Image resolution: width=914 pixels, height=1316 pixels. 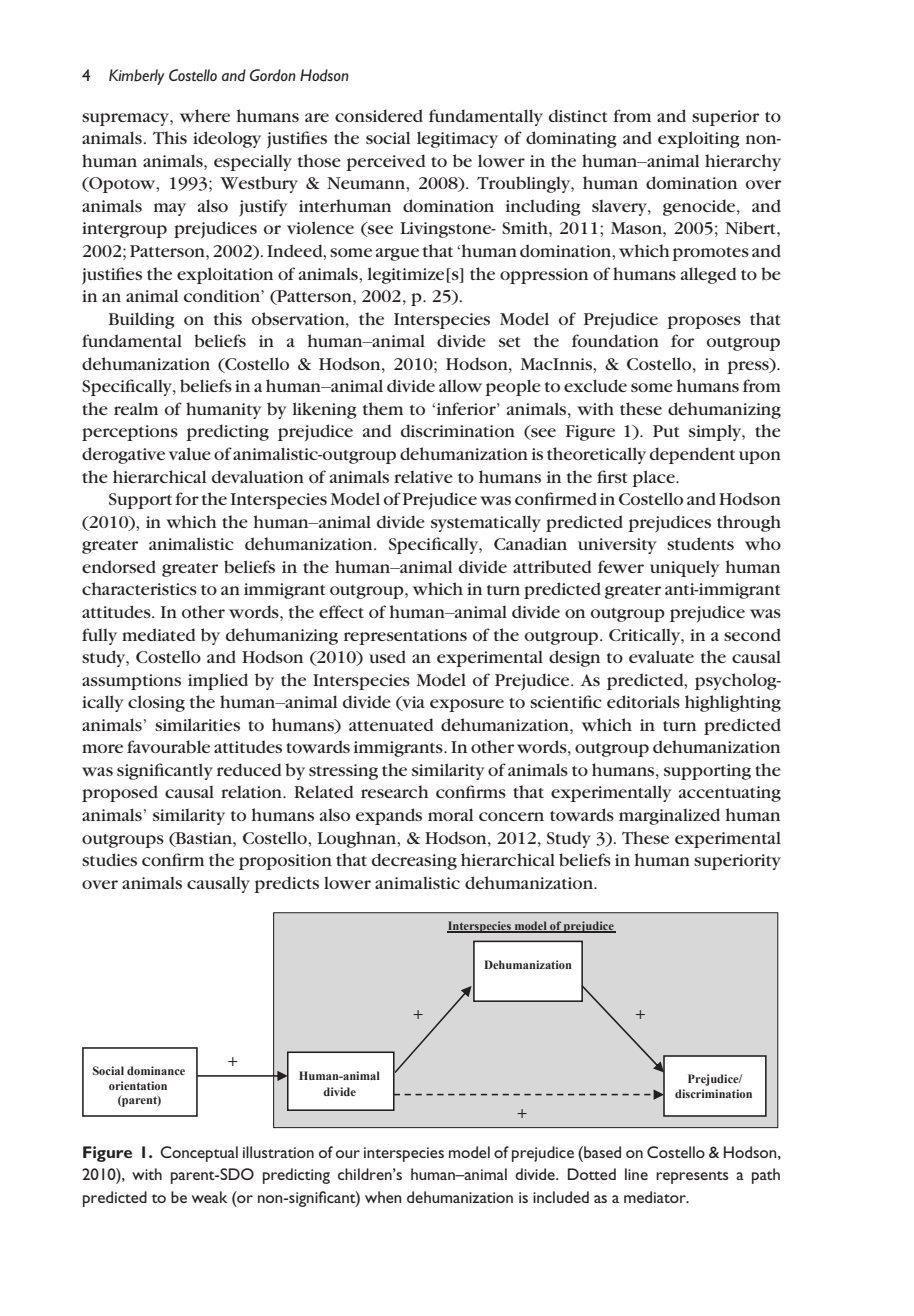 What do you see at coordinates (190, 453) in the screenshot?
I see `value` at bounding box center [190, 453].
